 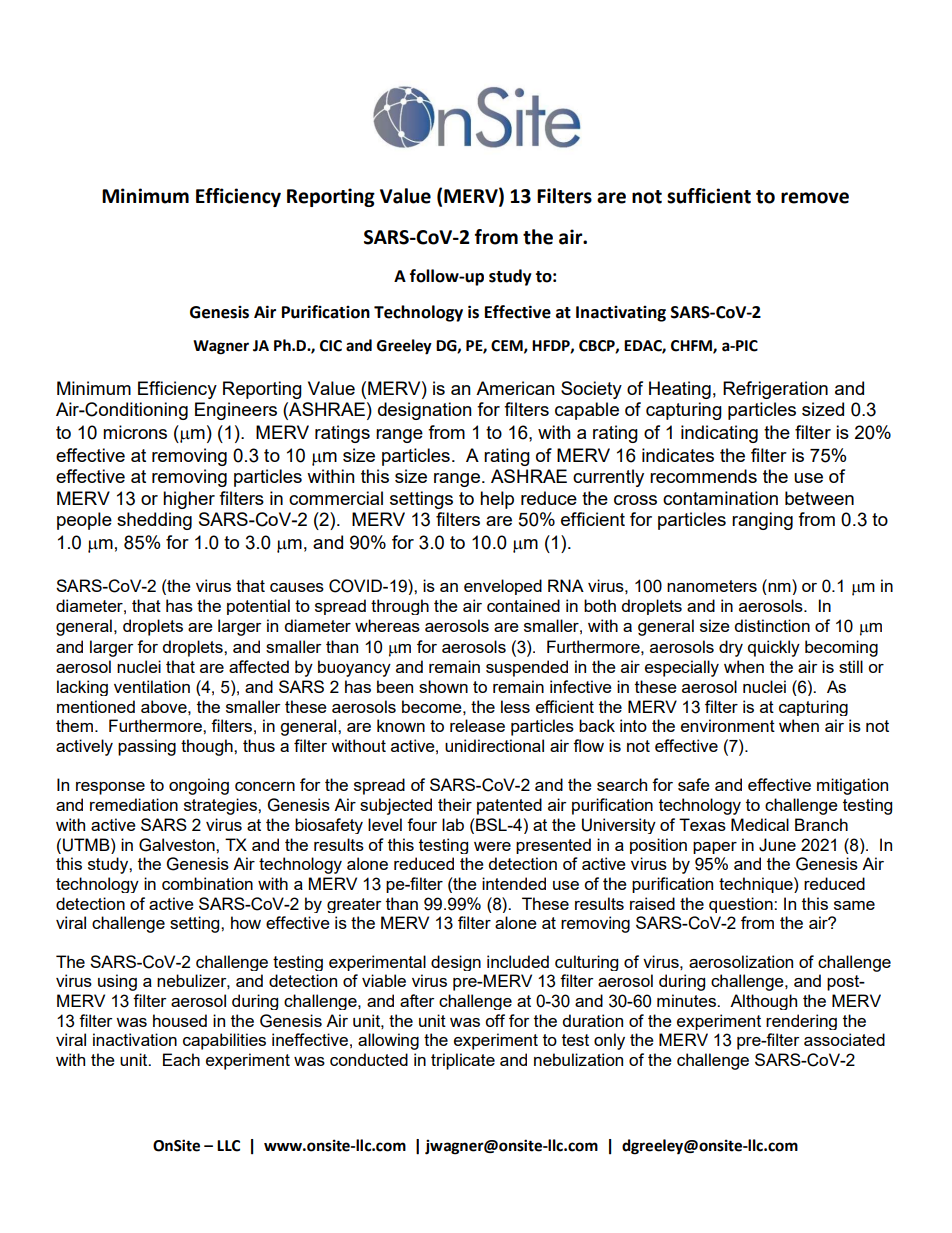 What do you see at coordinates (772, 625) in the image?
I see `distinction` at bounding box center [772, 625].
